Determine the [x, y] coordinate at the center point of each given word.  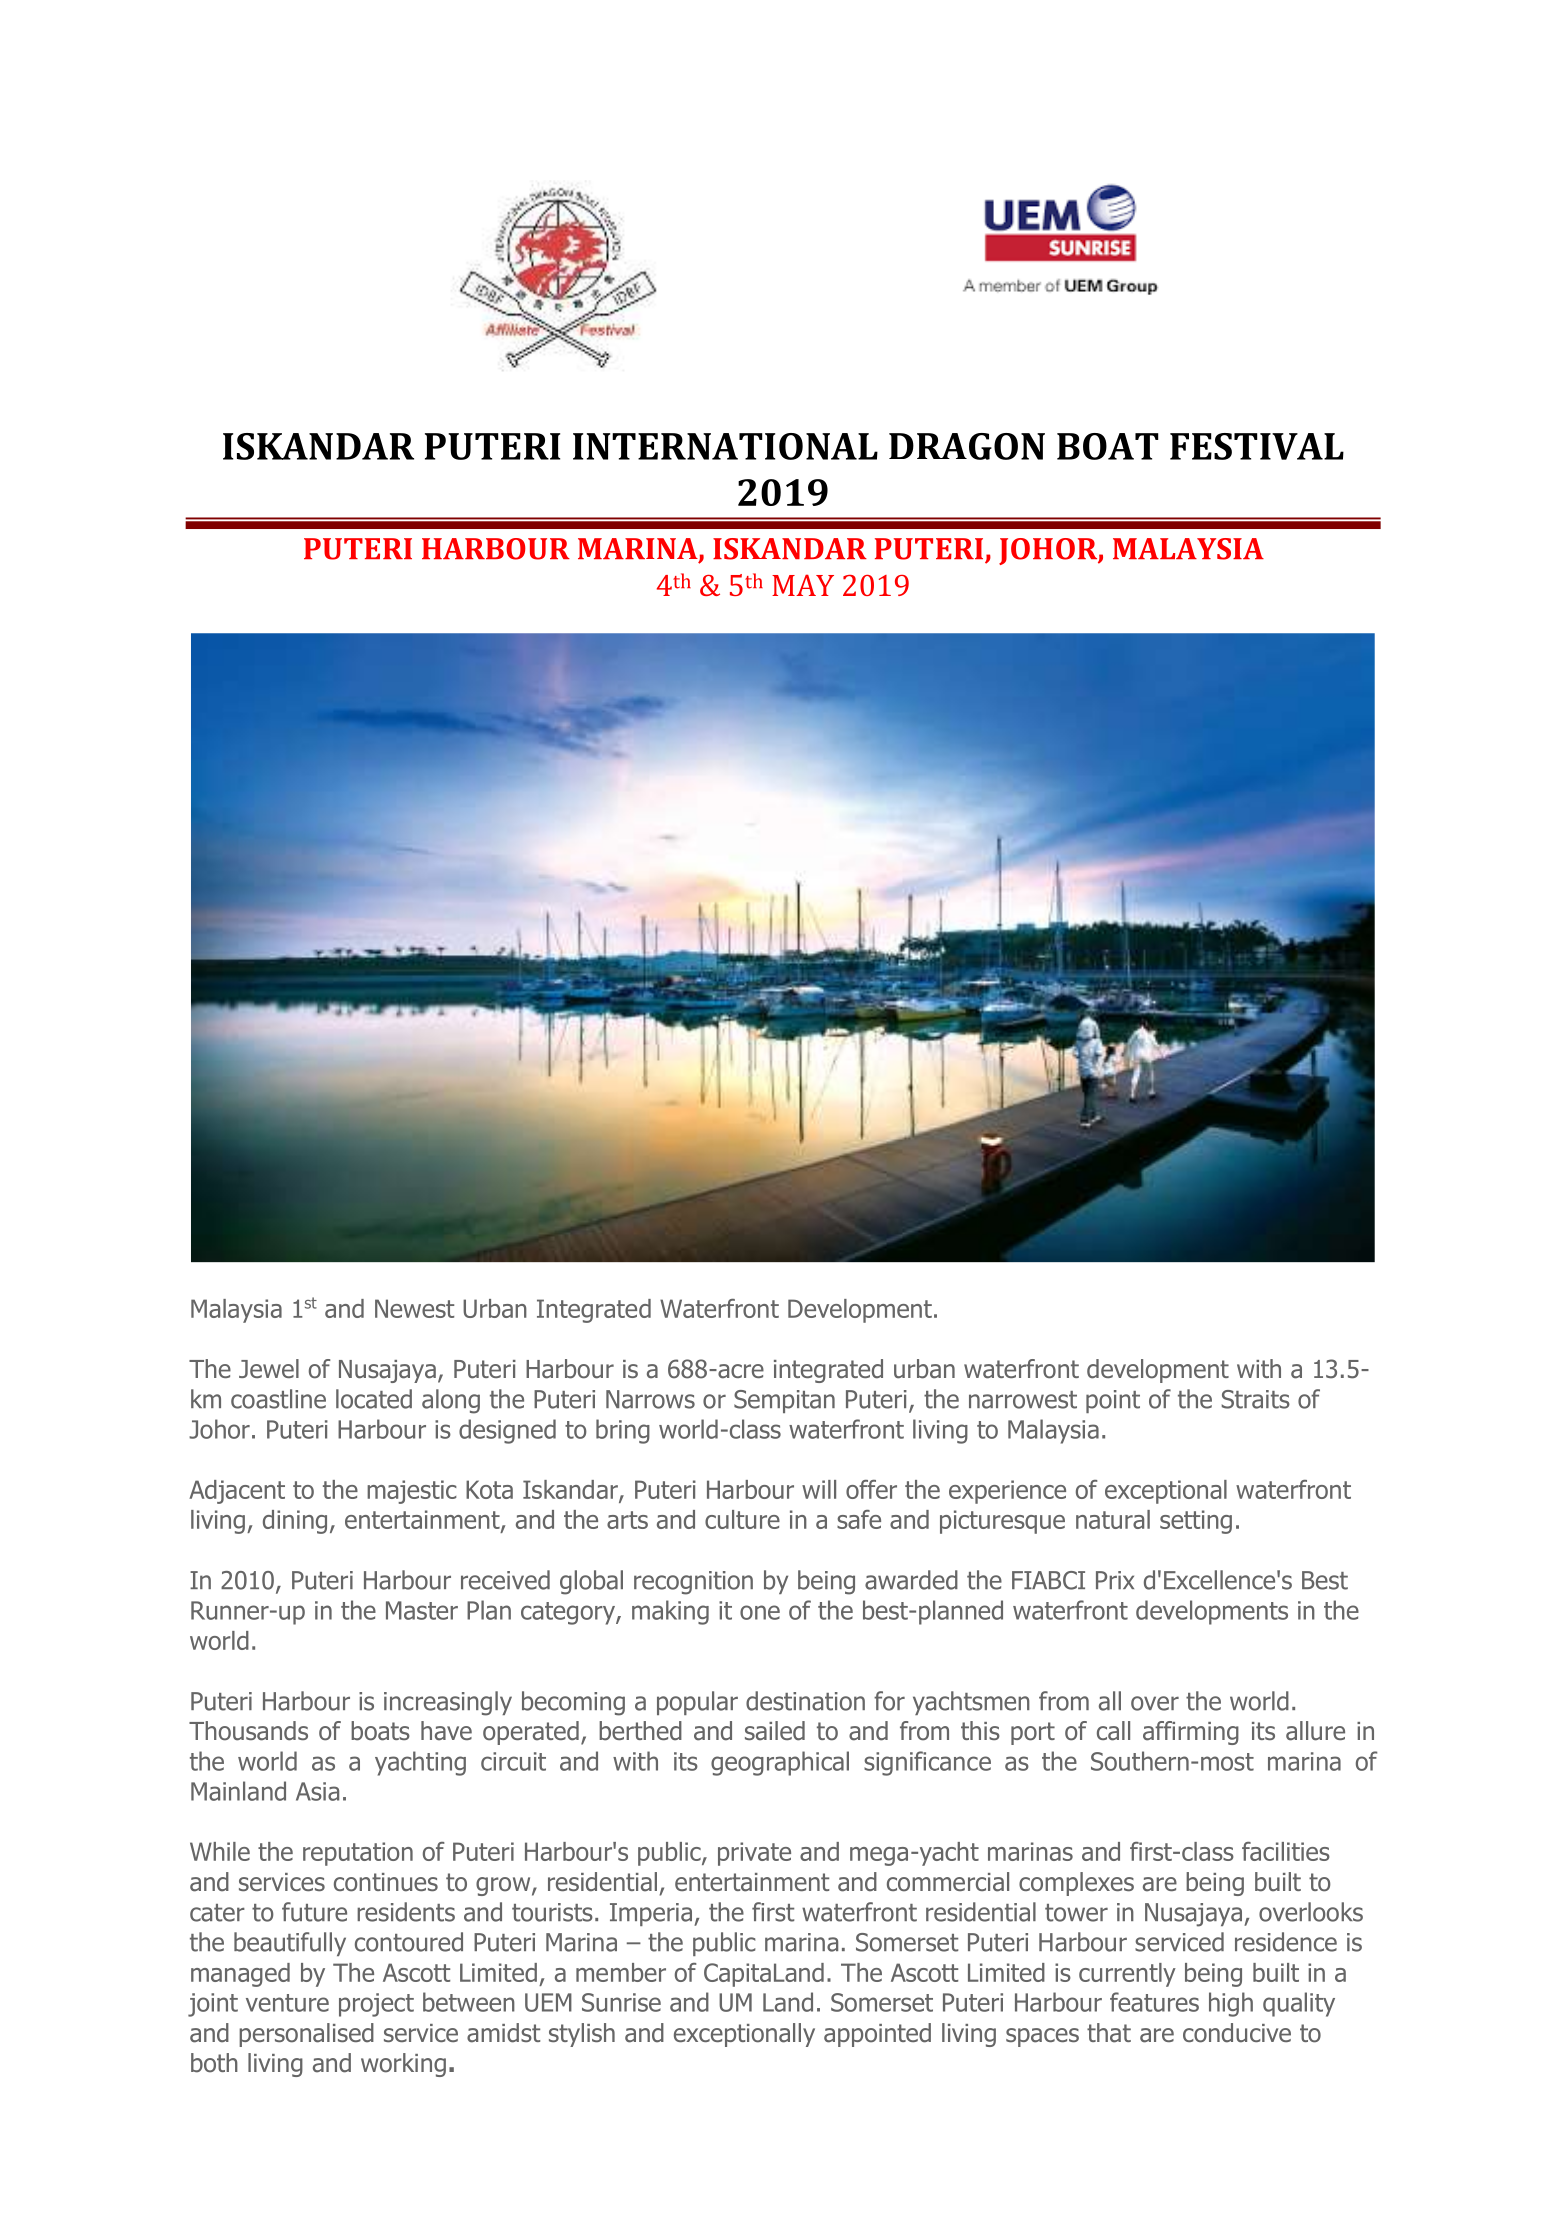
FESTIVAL [1257, 446]
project [376, 2005]
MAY [803, 585]
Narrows [650, 1399]
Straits [1256, 1399]
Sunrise [621, 2002]
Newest [414, 1308]
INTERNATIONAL [725, 446]
